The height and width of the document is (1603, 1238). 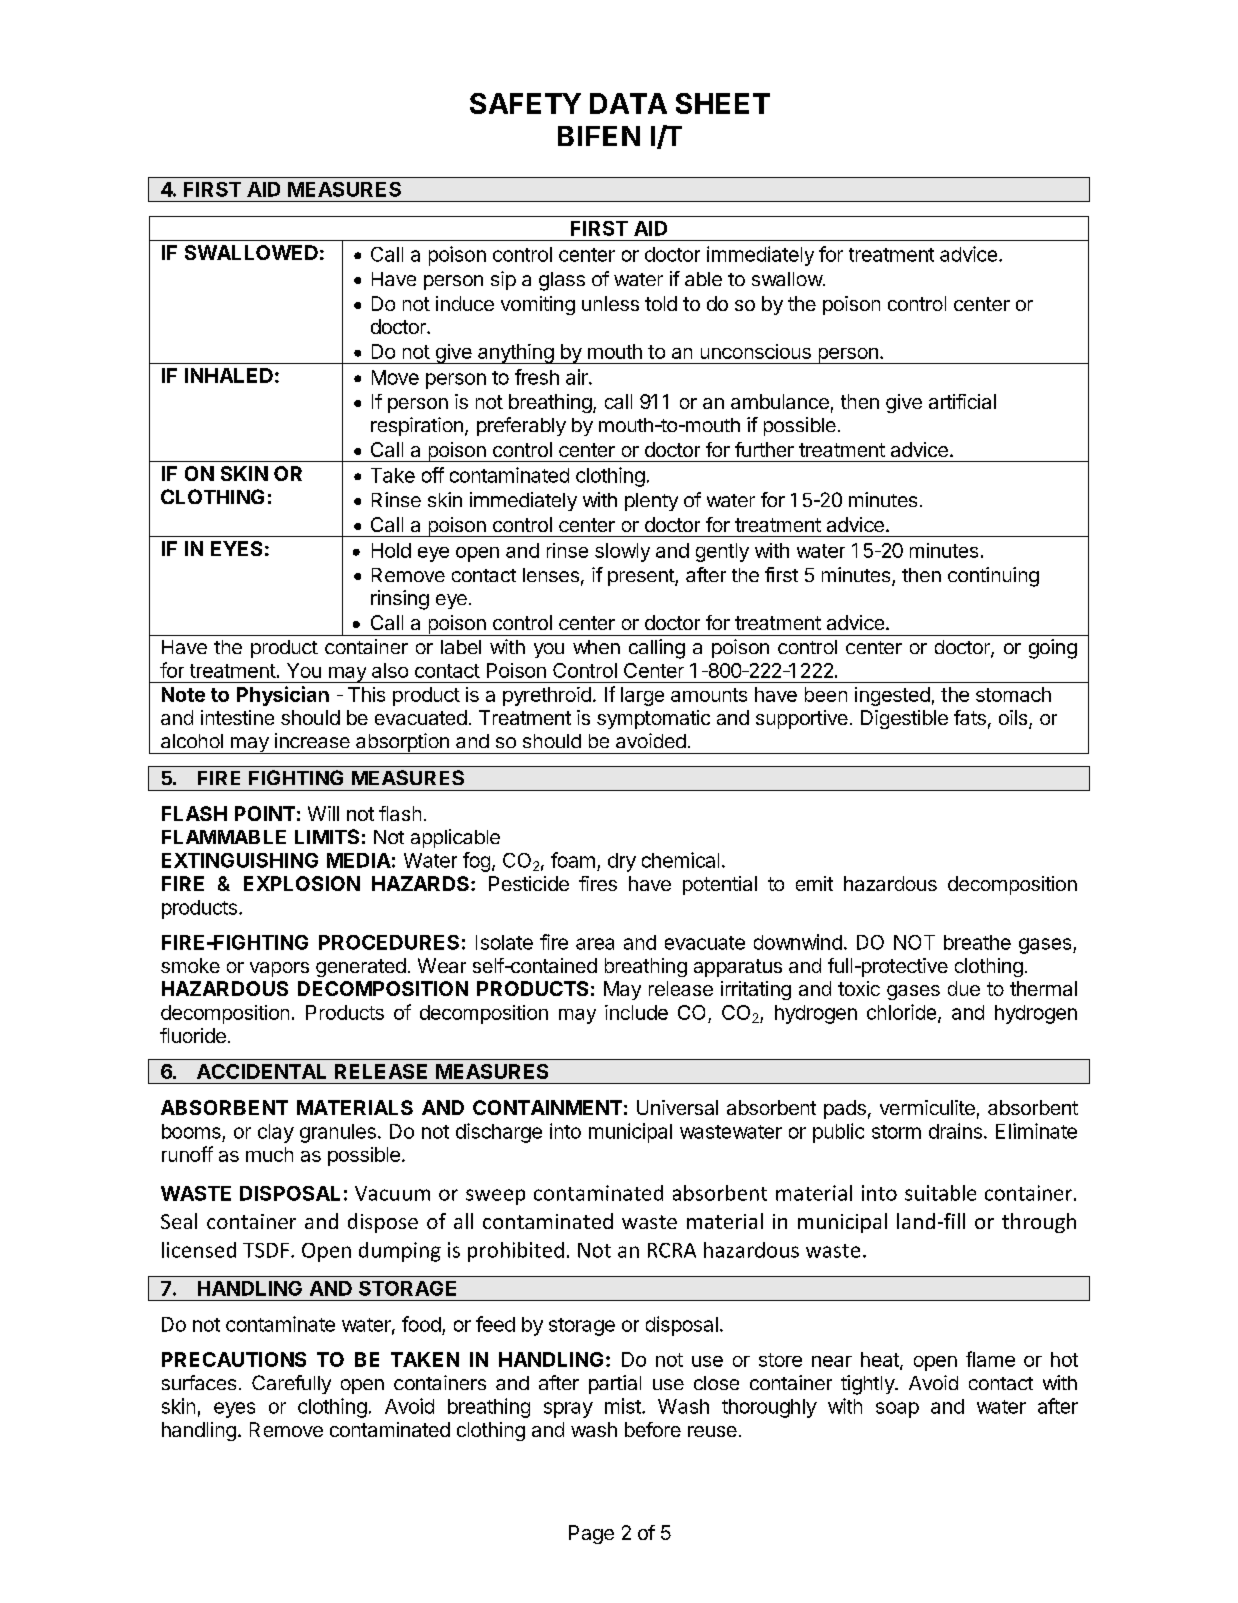 I want to click on artificial, so click(x=962, y=401).
